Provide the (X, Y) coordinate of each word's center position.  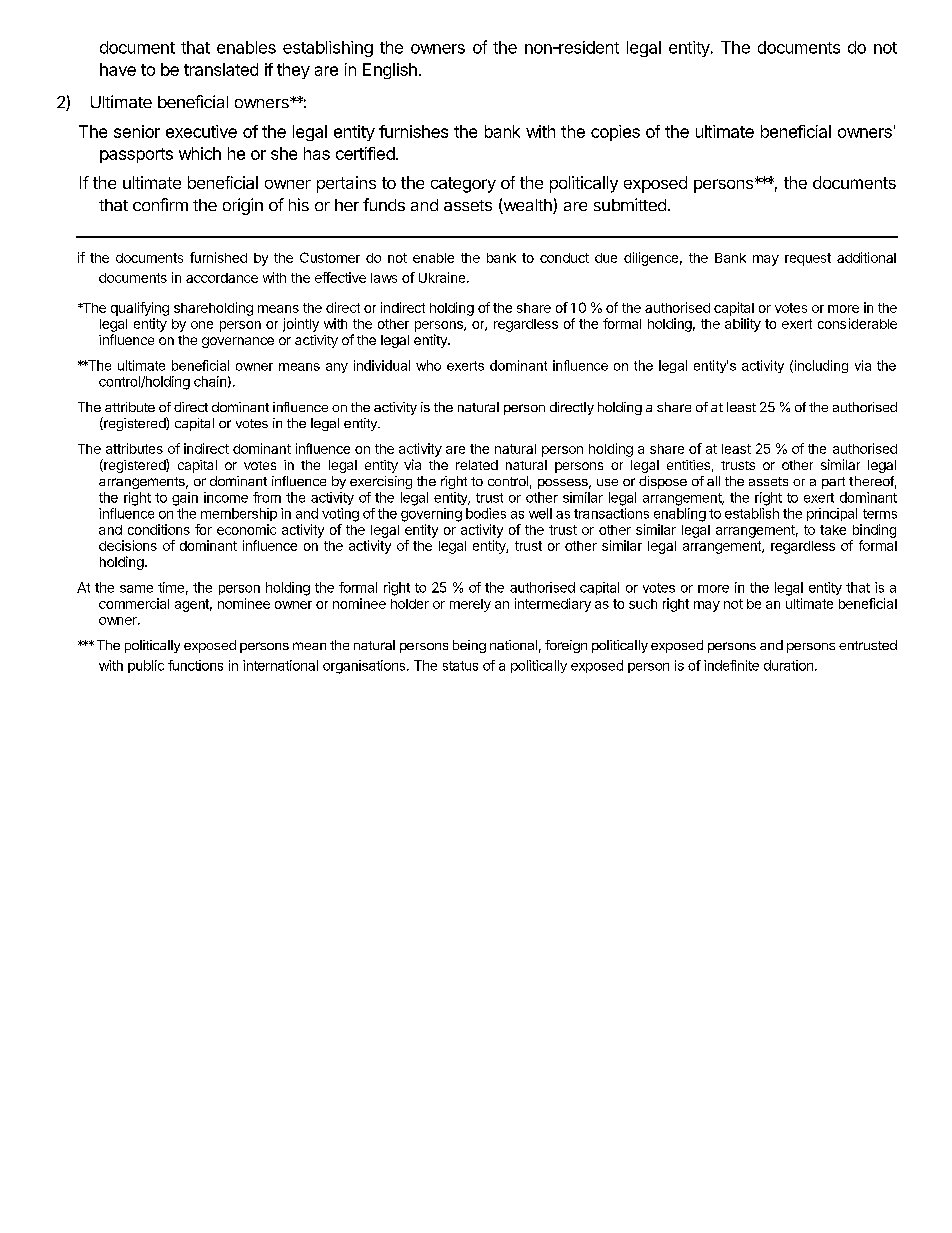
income (226, 497)
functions (195, 665)
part (833, 483)
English (390, 71)
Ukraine (443, 277)
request (808, 259)
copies (615, 133)
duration (788, 665)
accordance (222, 278)
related (477, 465)
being (469, 646)
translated (221, 69)
